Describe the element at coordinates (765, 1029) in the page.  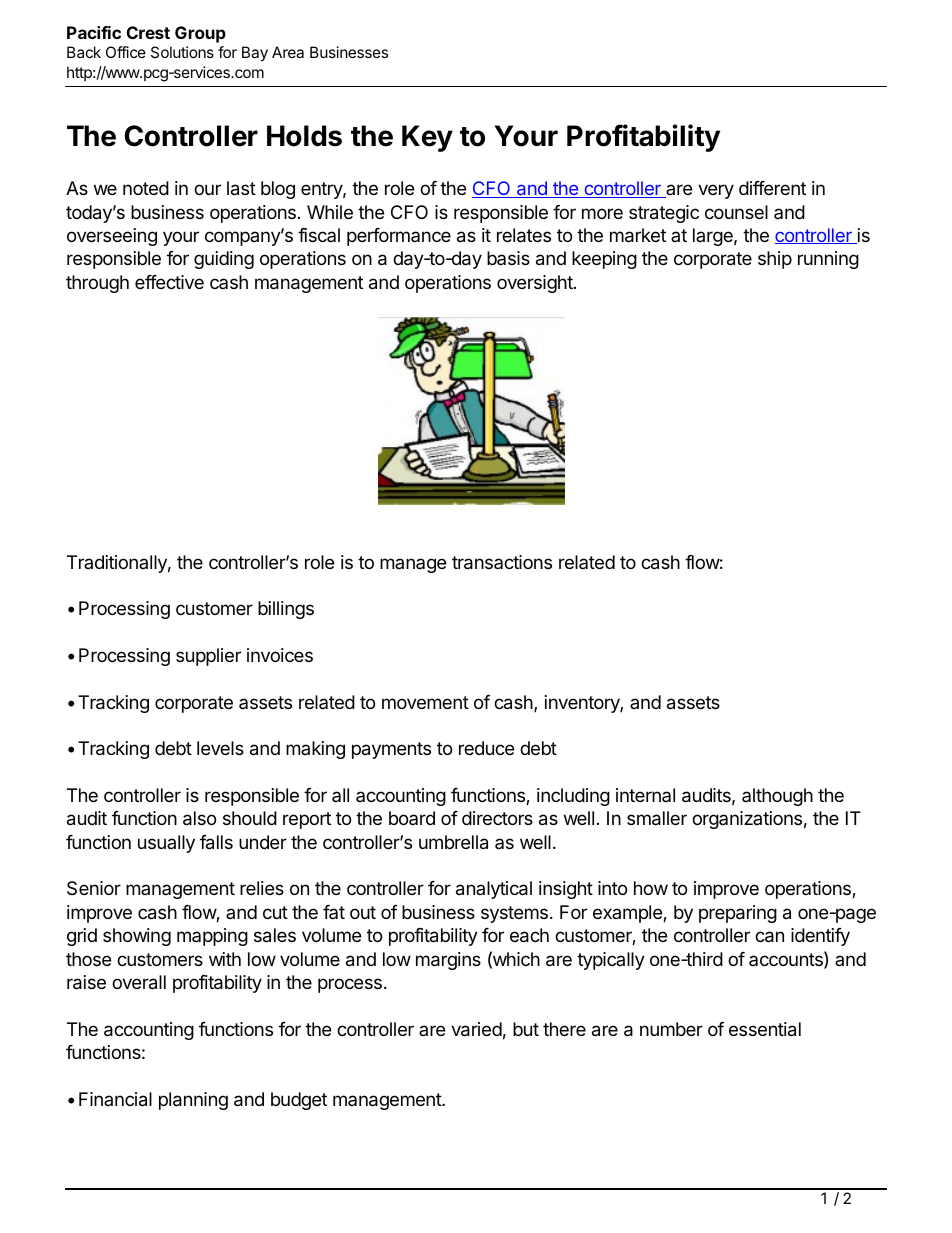
I see `essential` at that location.
